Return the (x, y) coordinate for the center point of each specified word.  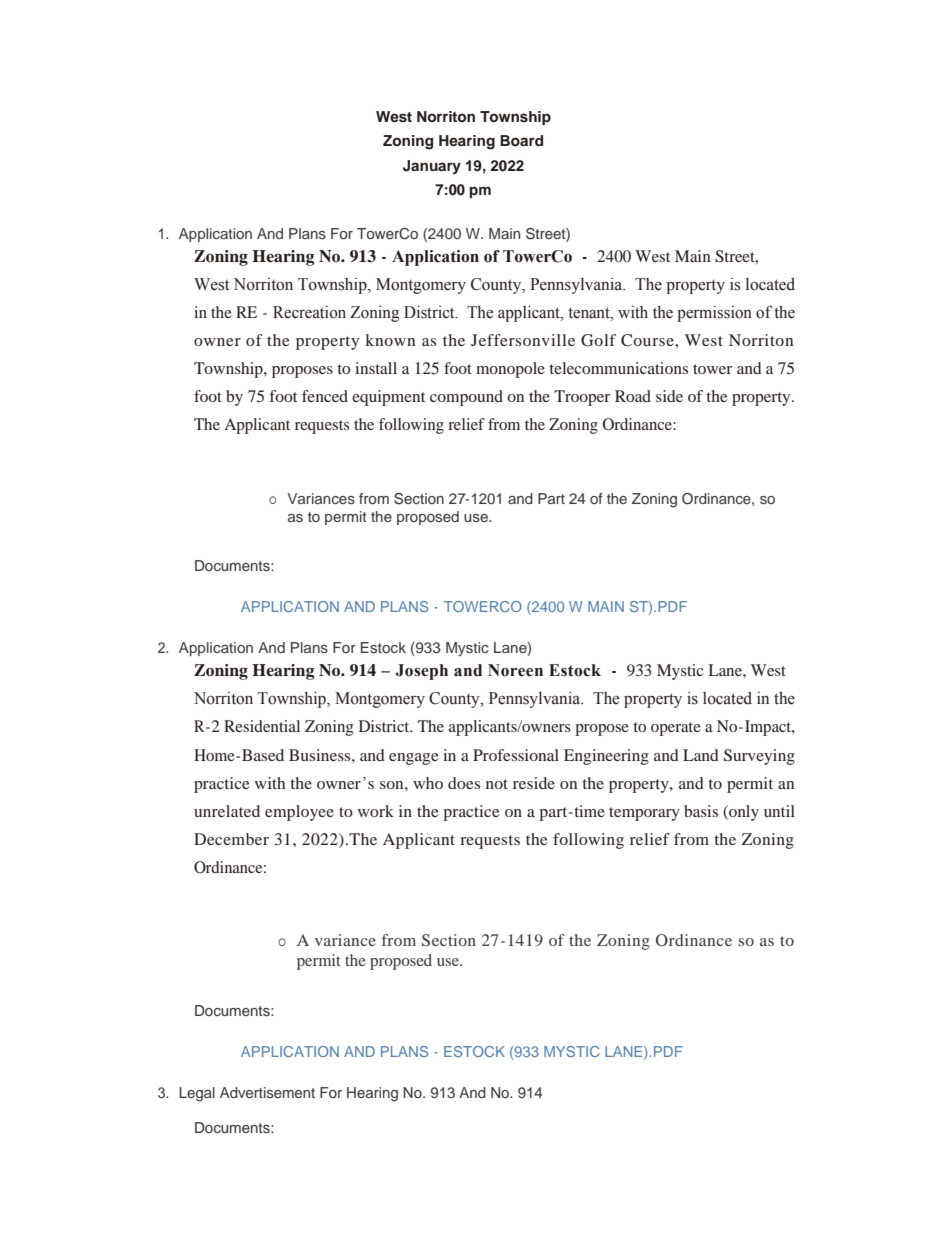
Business (321, 755)
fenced (325, 396)
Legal (197, 1094)
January (432, 167)
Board (521, 141)
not (497, 784)
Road (633, 396)
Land (701, 755)
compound (466, 398)
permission (714, 313)
